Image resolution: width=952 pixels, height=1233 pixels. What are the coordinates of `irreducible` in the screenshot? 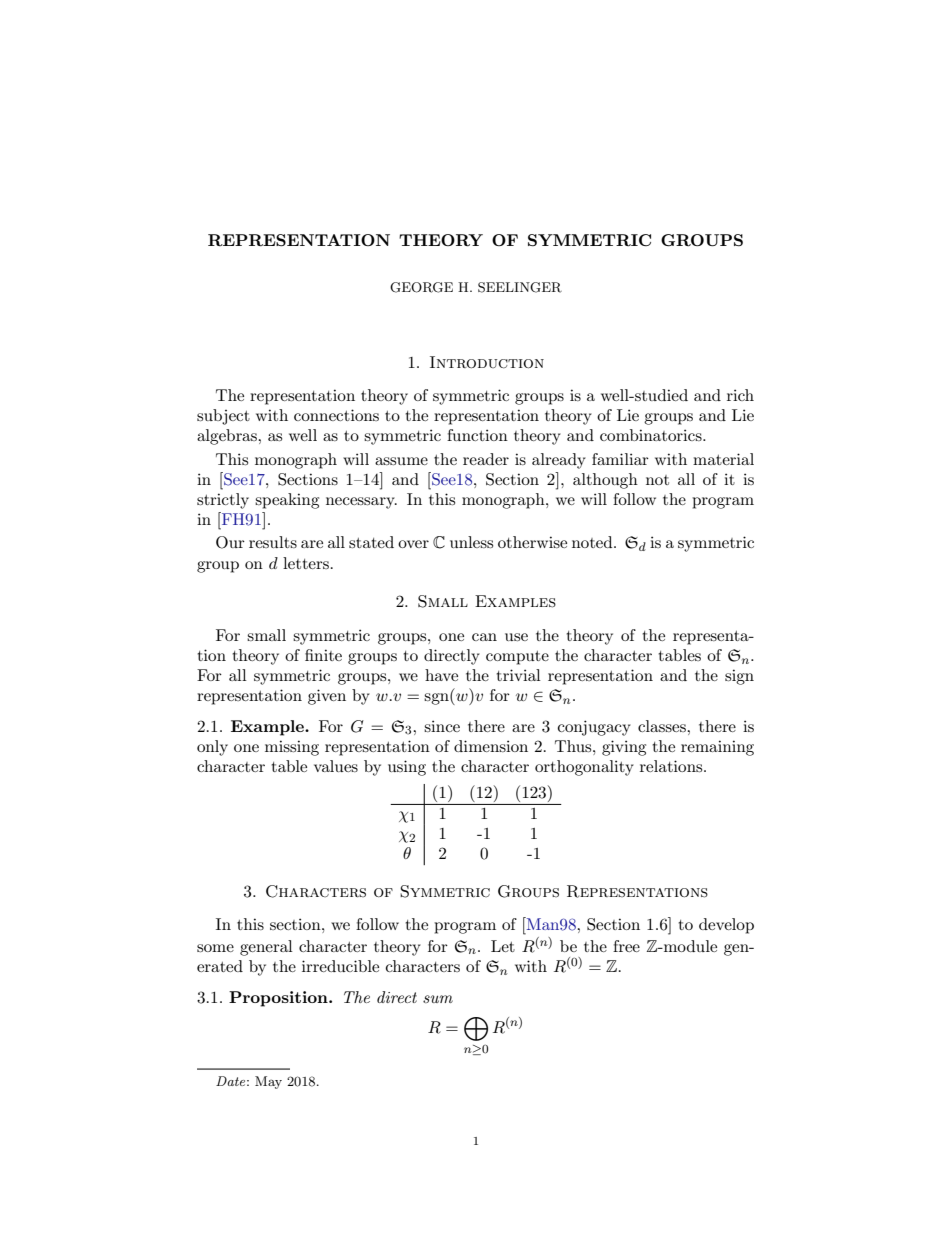 It's located at (340, 966).
